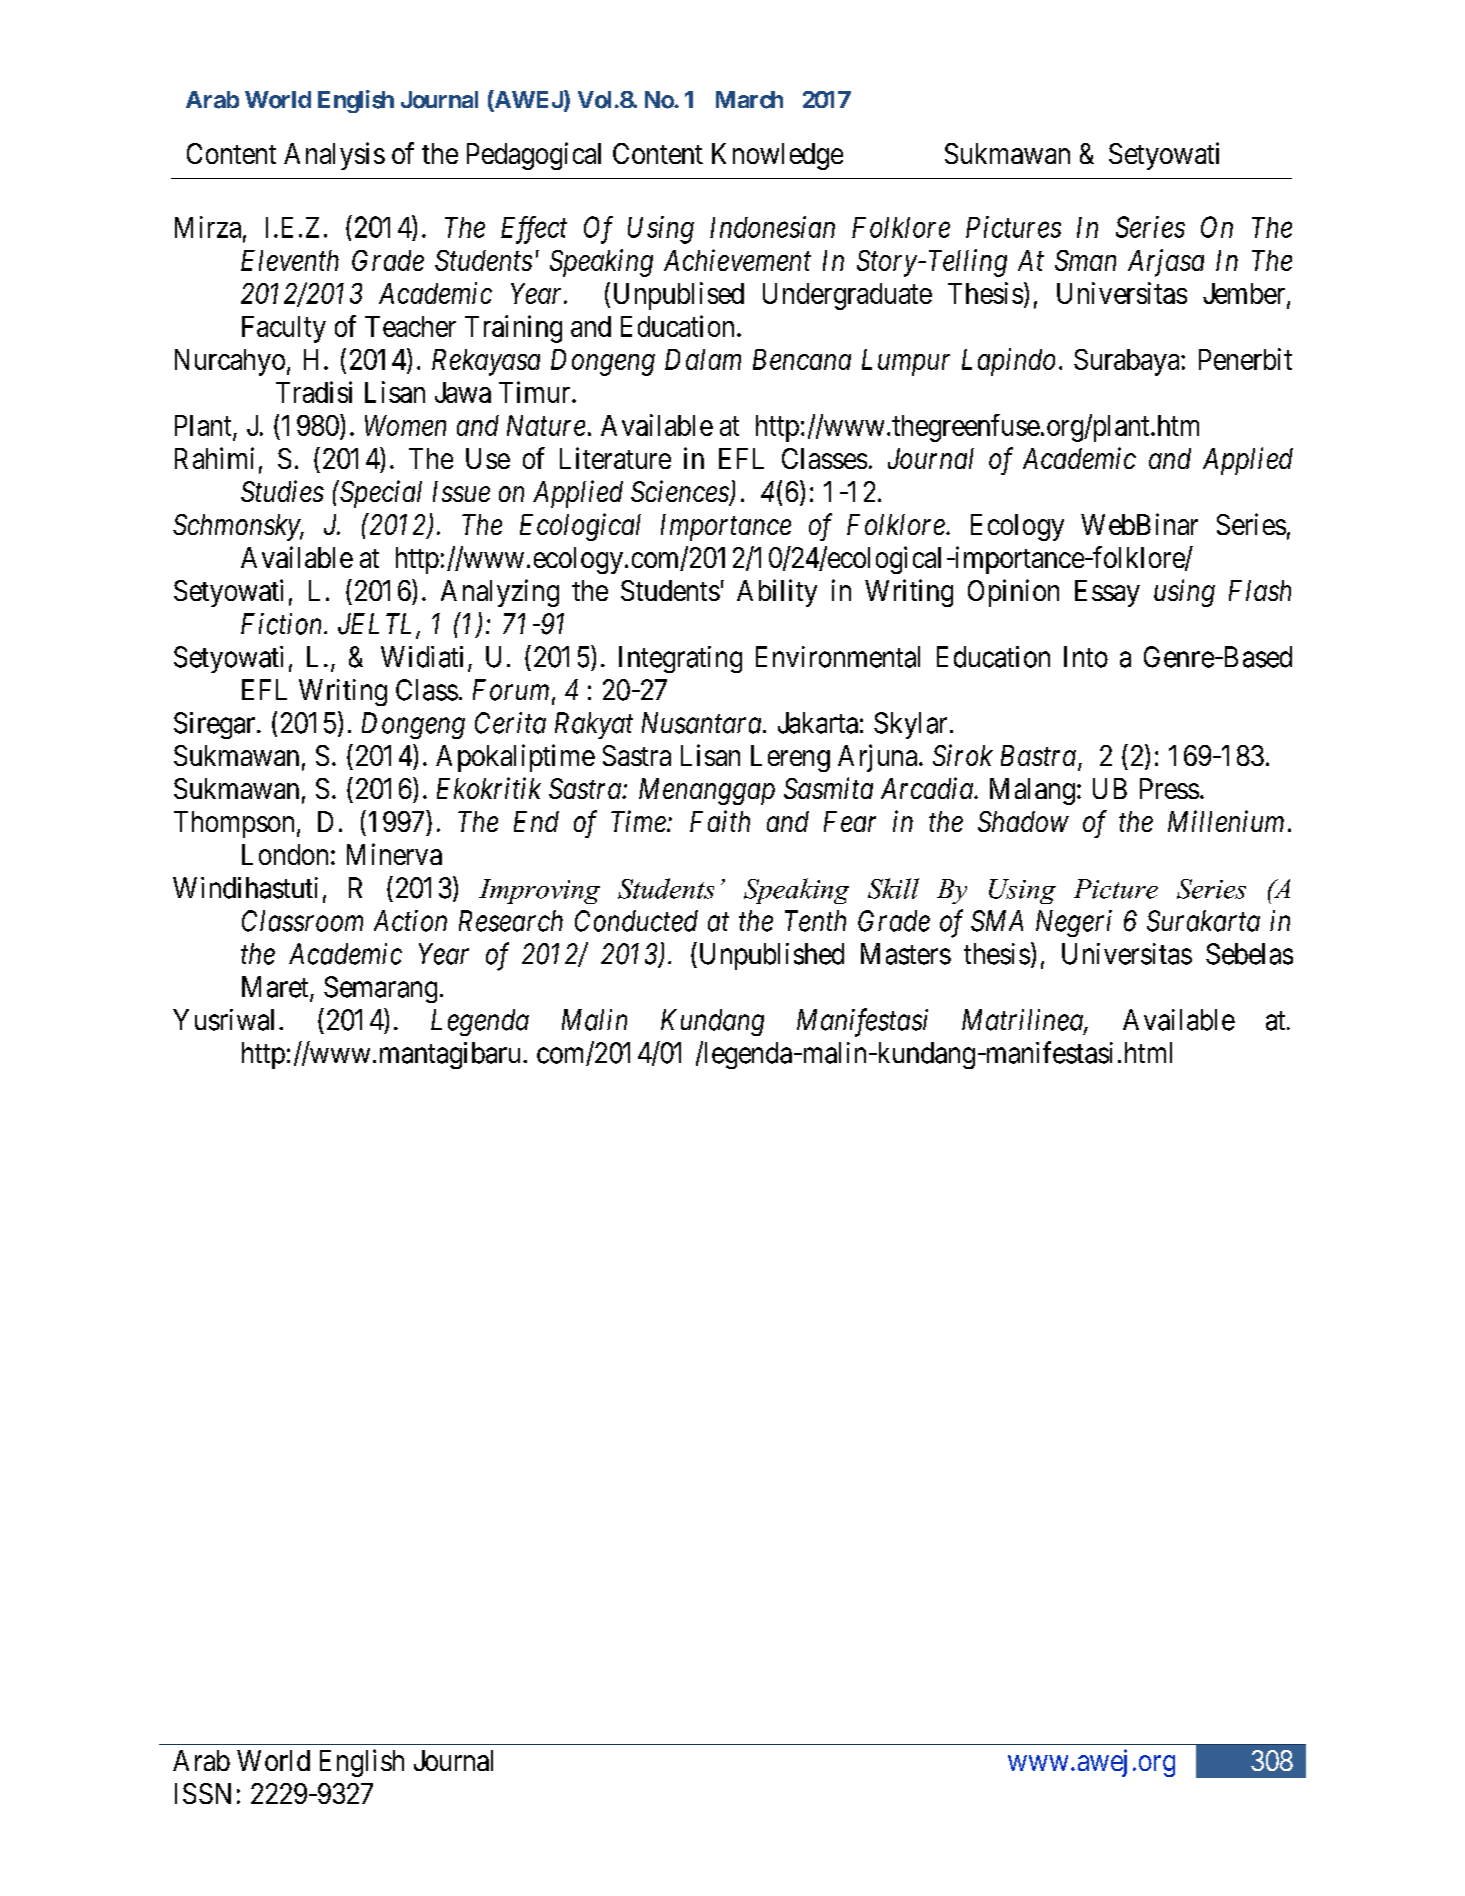 The height and width of the page is (1896, 1465). I want to click on Unpublished, so click(770, 956).
